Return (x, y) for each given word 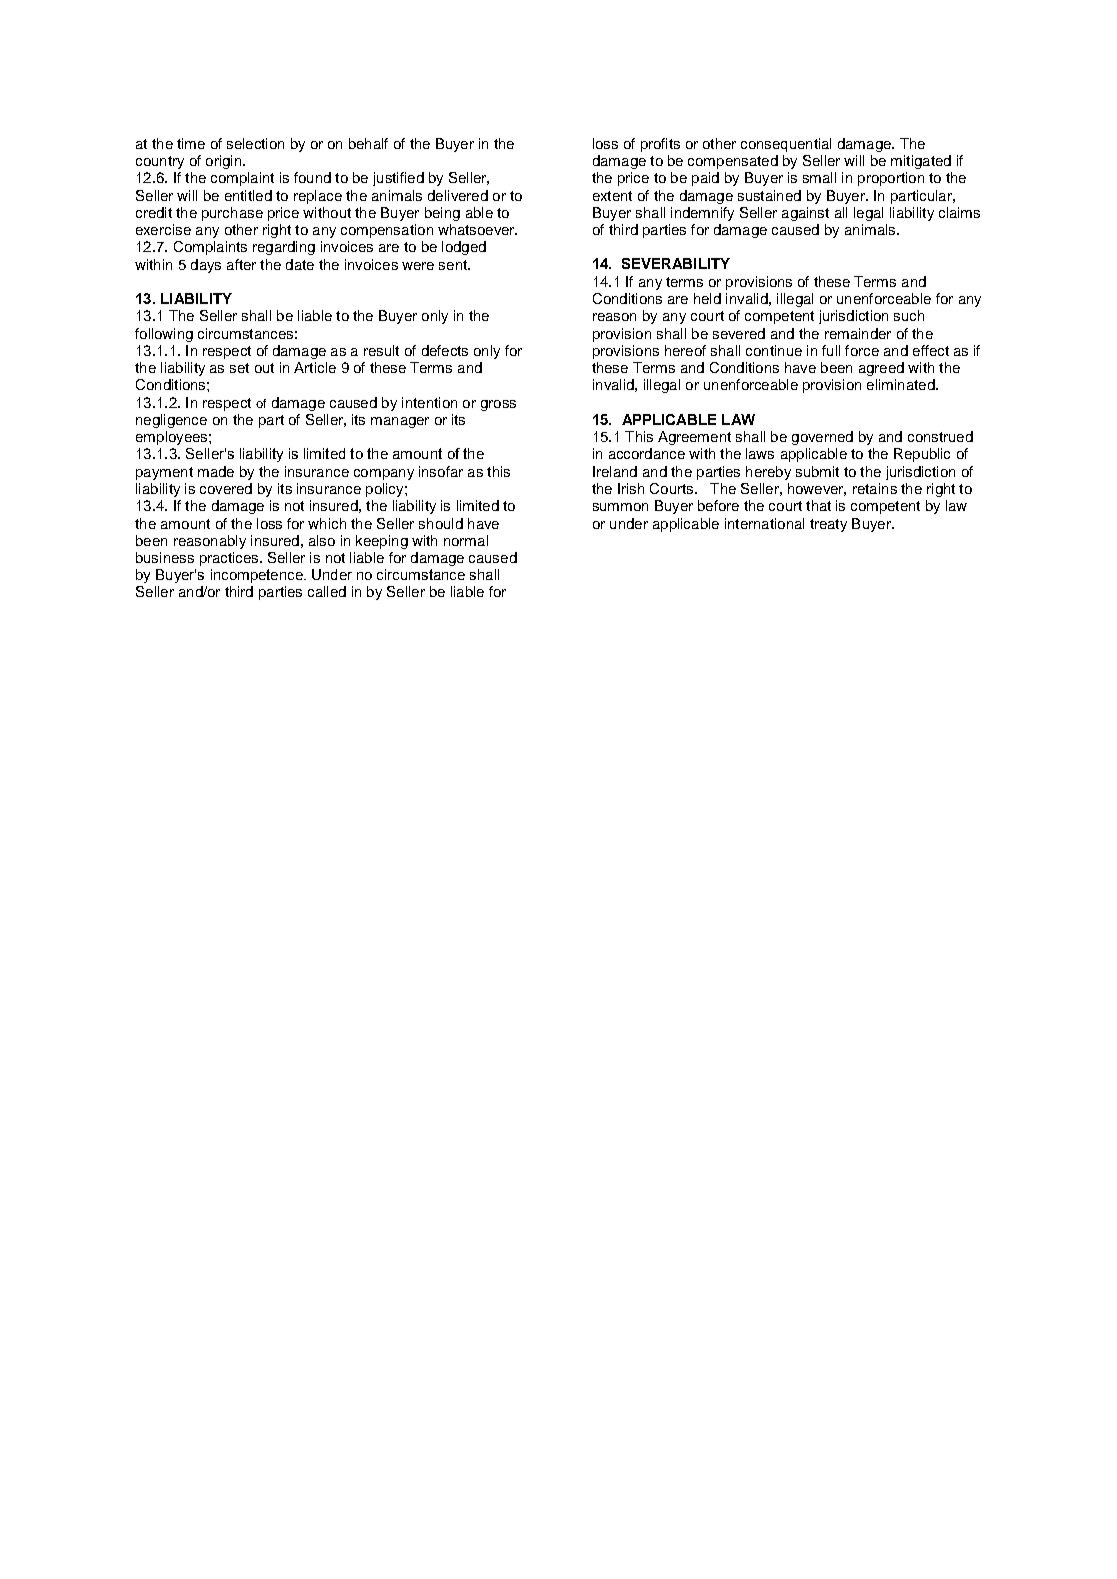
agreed (881, 369)
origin (225, 162)
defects (445, 350)
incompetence (258, 576)
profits (660, 145)
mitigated (921, 162)
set (239, 368)
